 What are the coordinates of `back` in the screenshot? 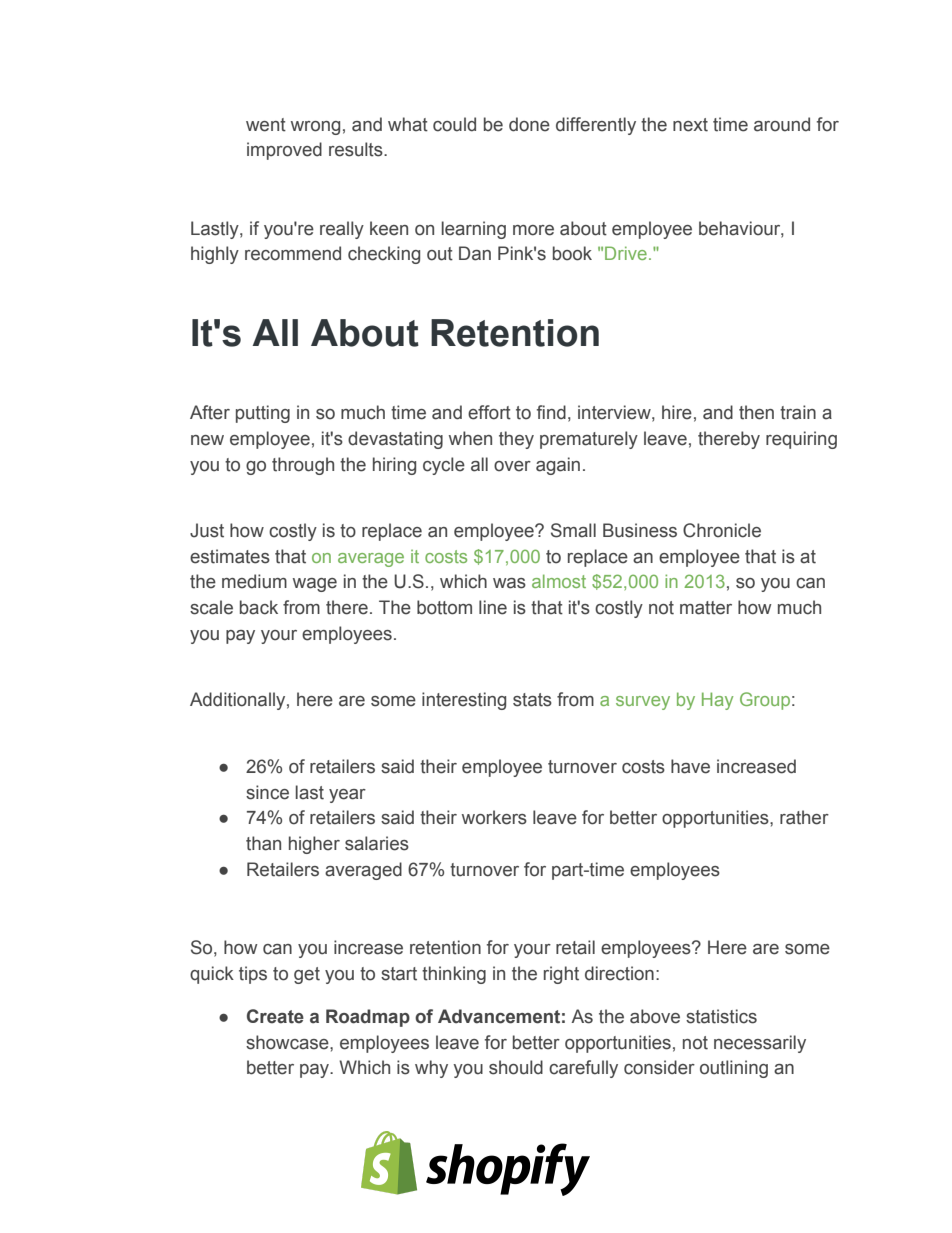 It's located at (259, 607).
